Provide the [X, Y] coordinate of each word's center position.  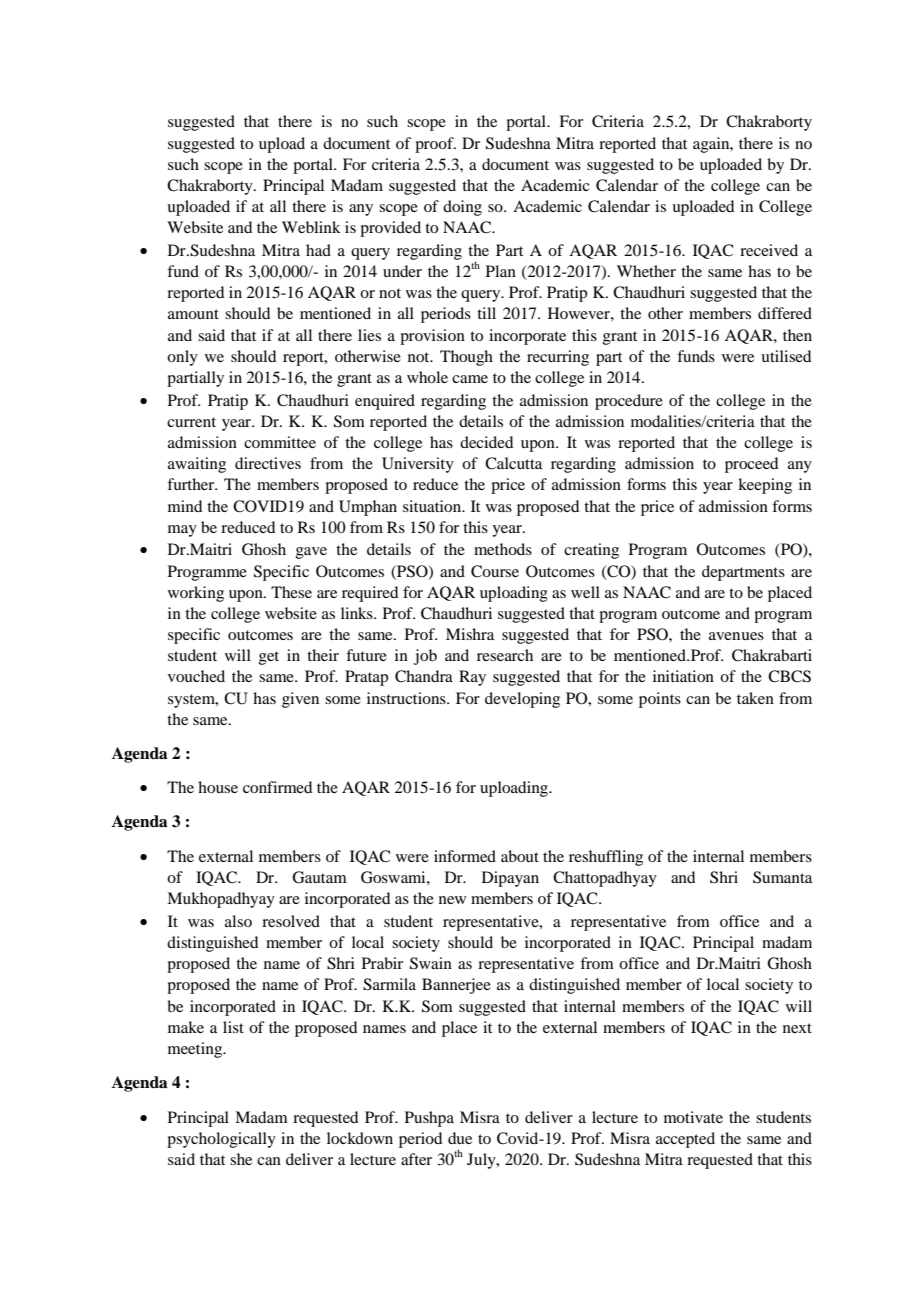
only [182, 358]
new [452, 900]
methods [503, 549]
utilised [786, 356]
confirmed [277, 787]
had [318, 250]
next [797, 1028]
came [470, 379]
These [291, 592]
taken [755, 698]
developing [522, 700]
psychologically [221, 1140]
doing [462, 208]
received [769, 250]
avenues [736, 636]
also [238, 921]
